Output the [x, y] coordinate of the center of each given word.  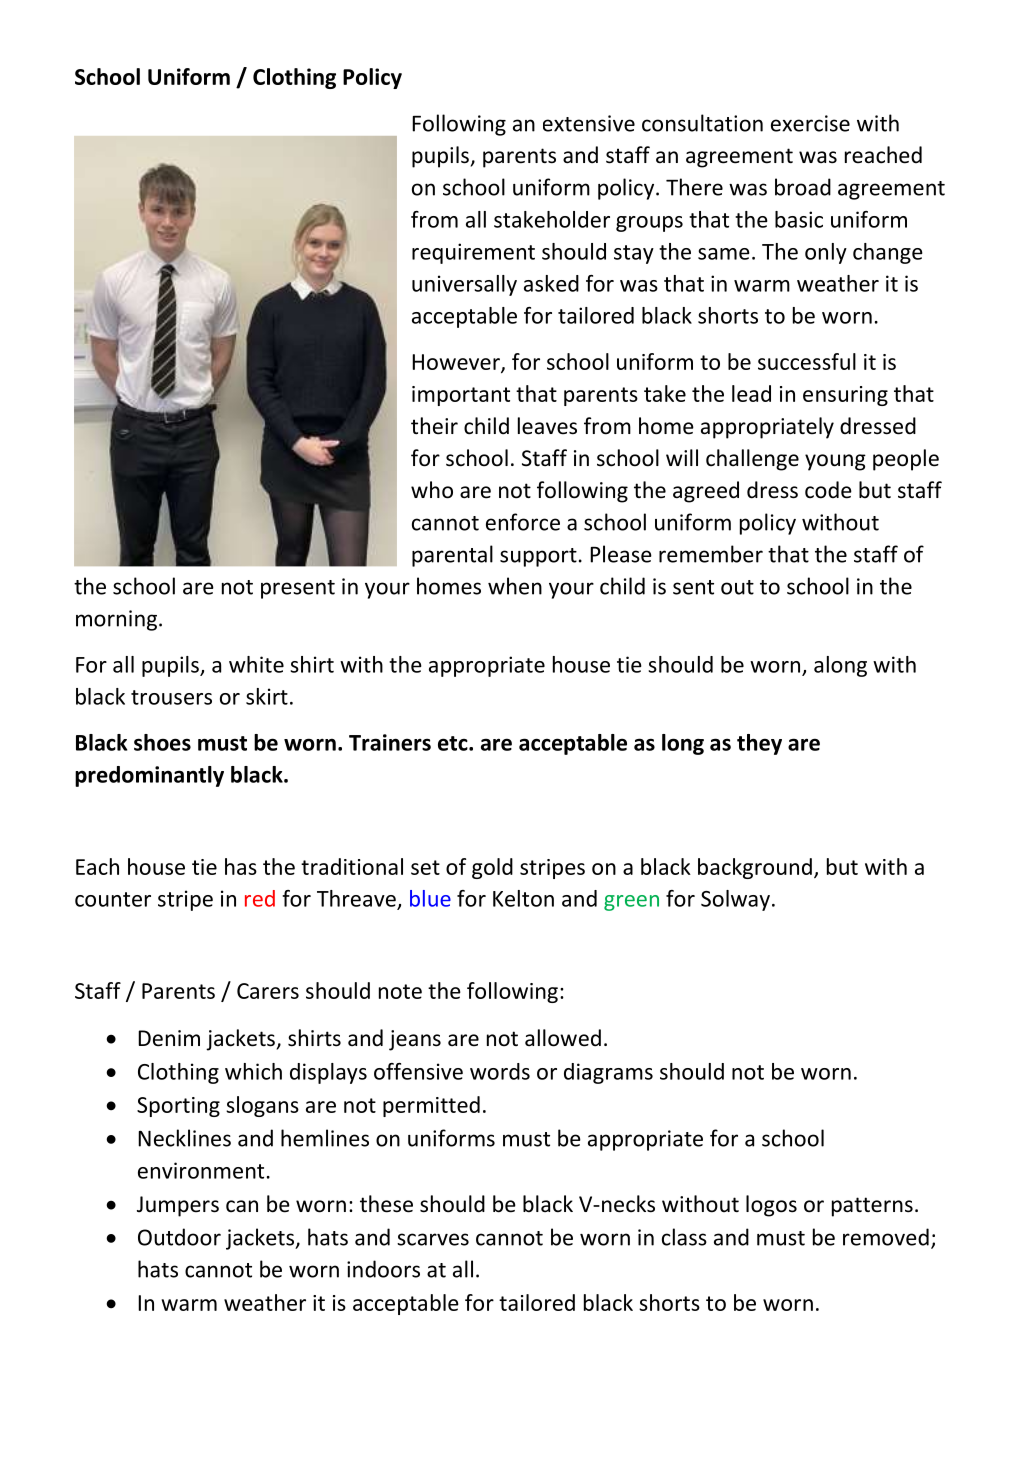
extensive [589, 123]
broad [803, 187]
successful [807, 361]
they [759, 744]
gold [492, 868]
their [434, 426]
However [457, 363]
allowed [563, 1038]
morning [116, 620]
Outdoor [179, 1237]
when [515, 586]
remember [711, 554]
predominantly [149, 776]
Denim [169, 1038]
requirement [473, 253]
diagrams [608, 1073]
